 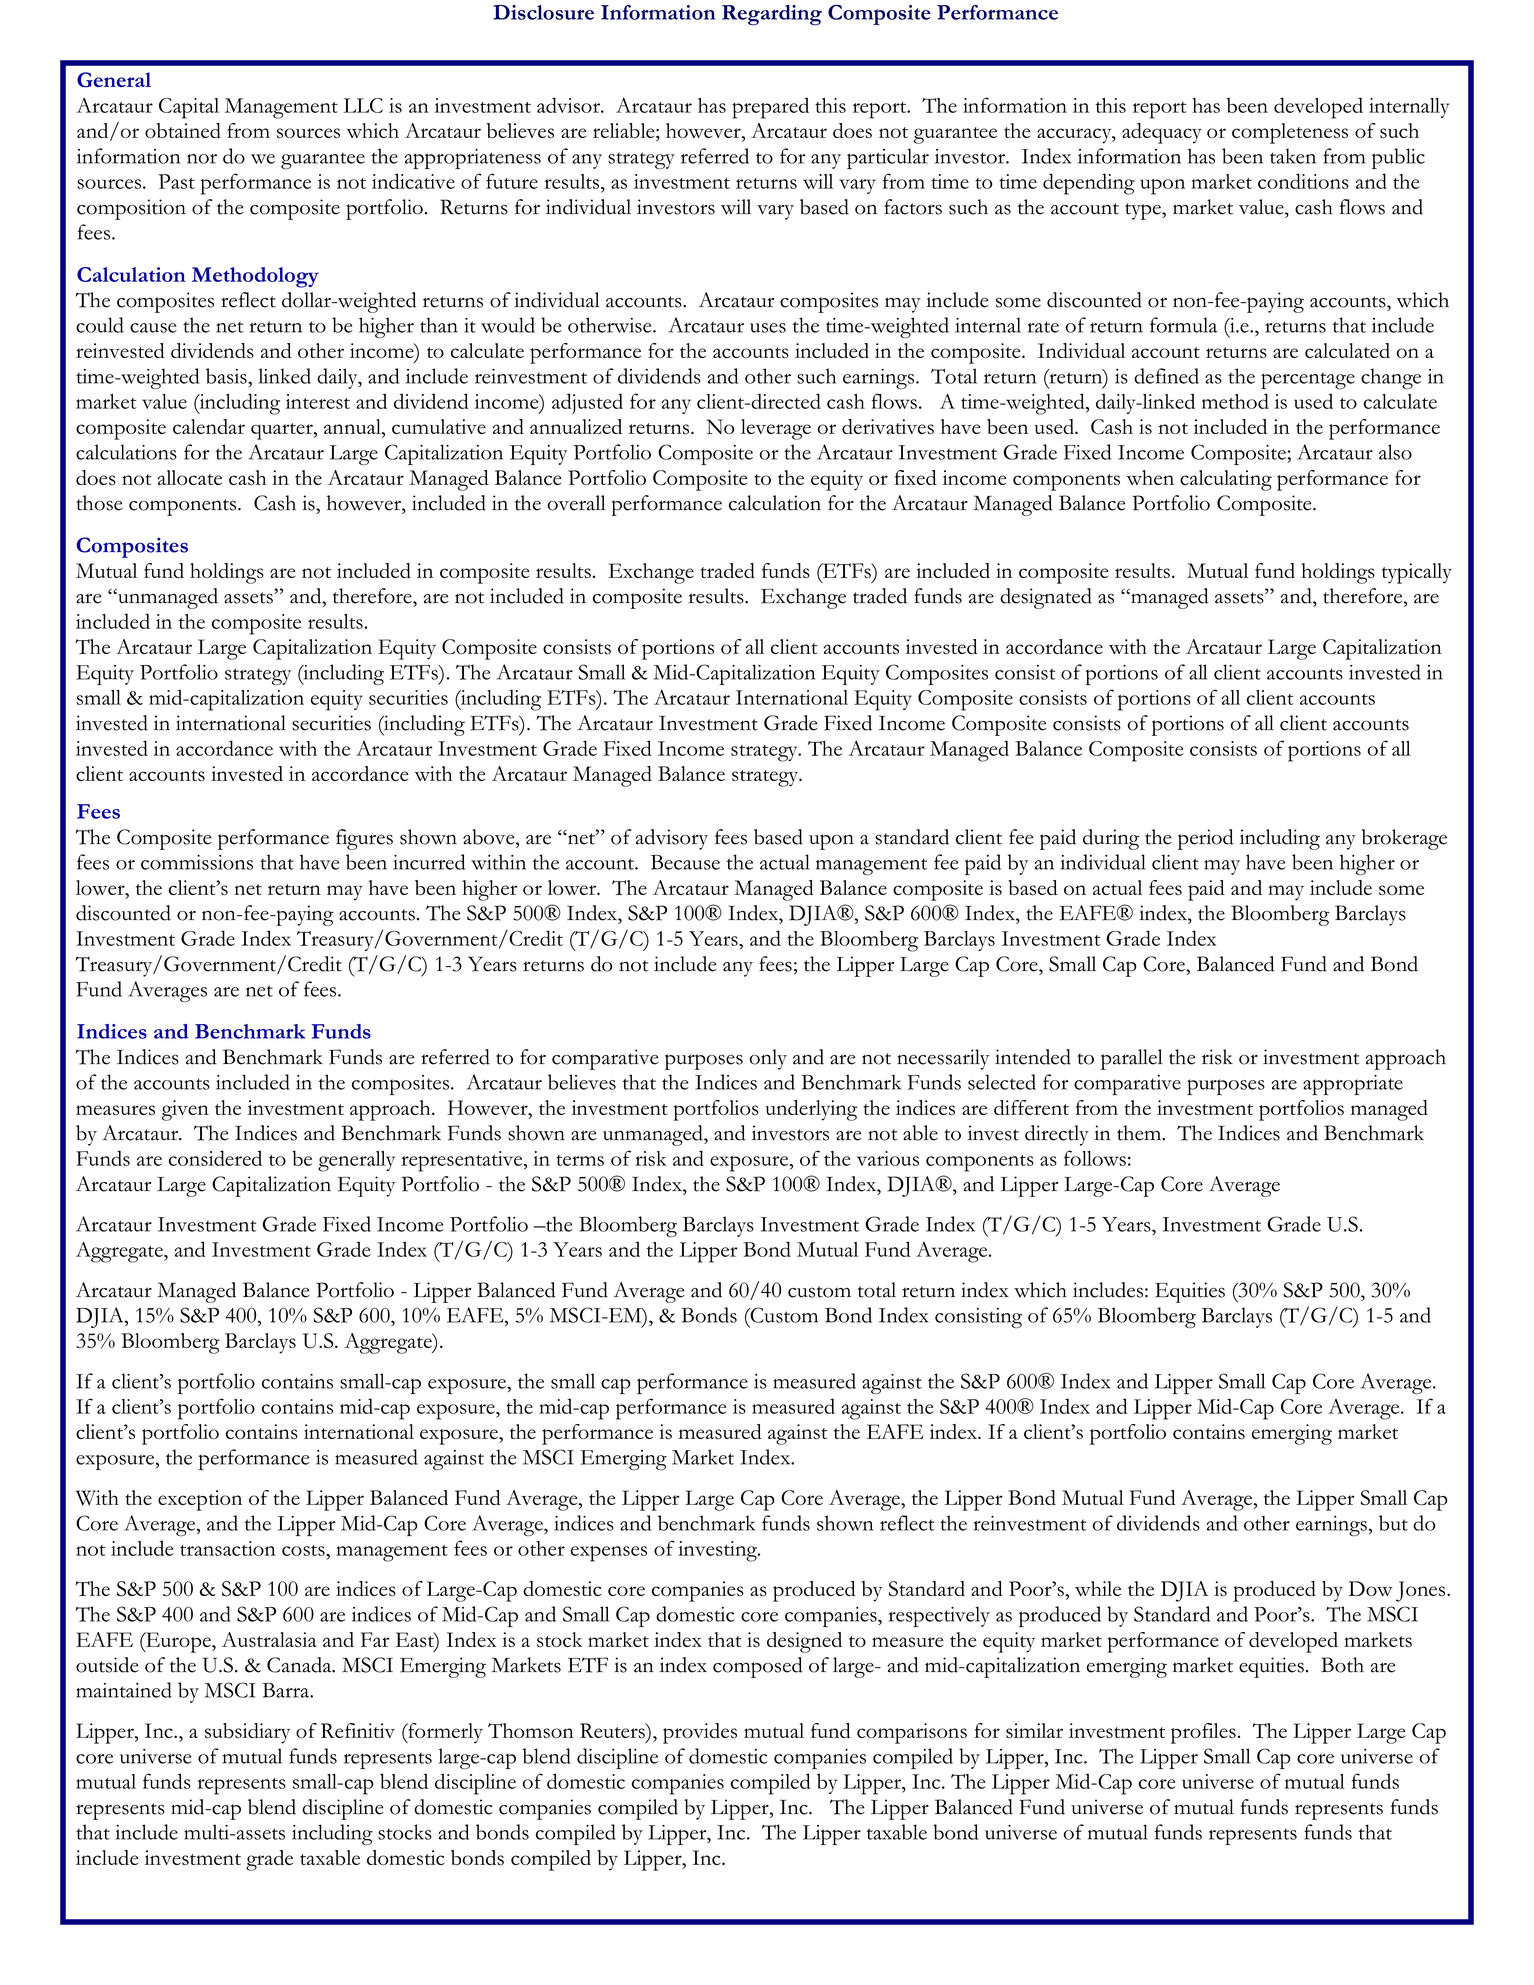 I want to click on Canada, so click(x=300, y=1665).
